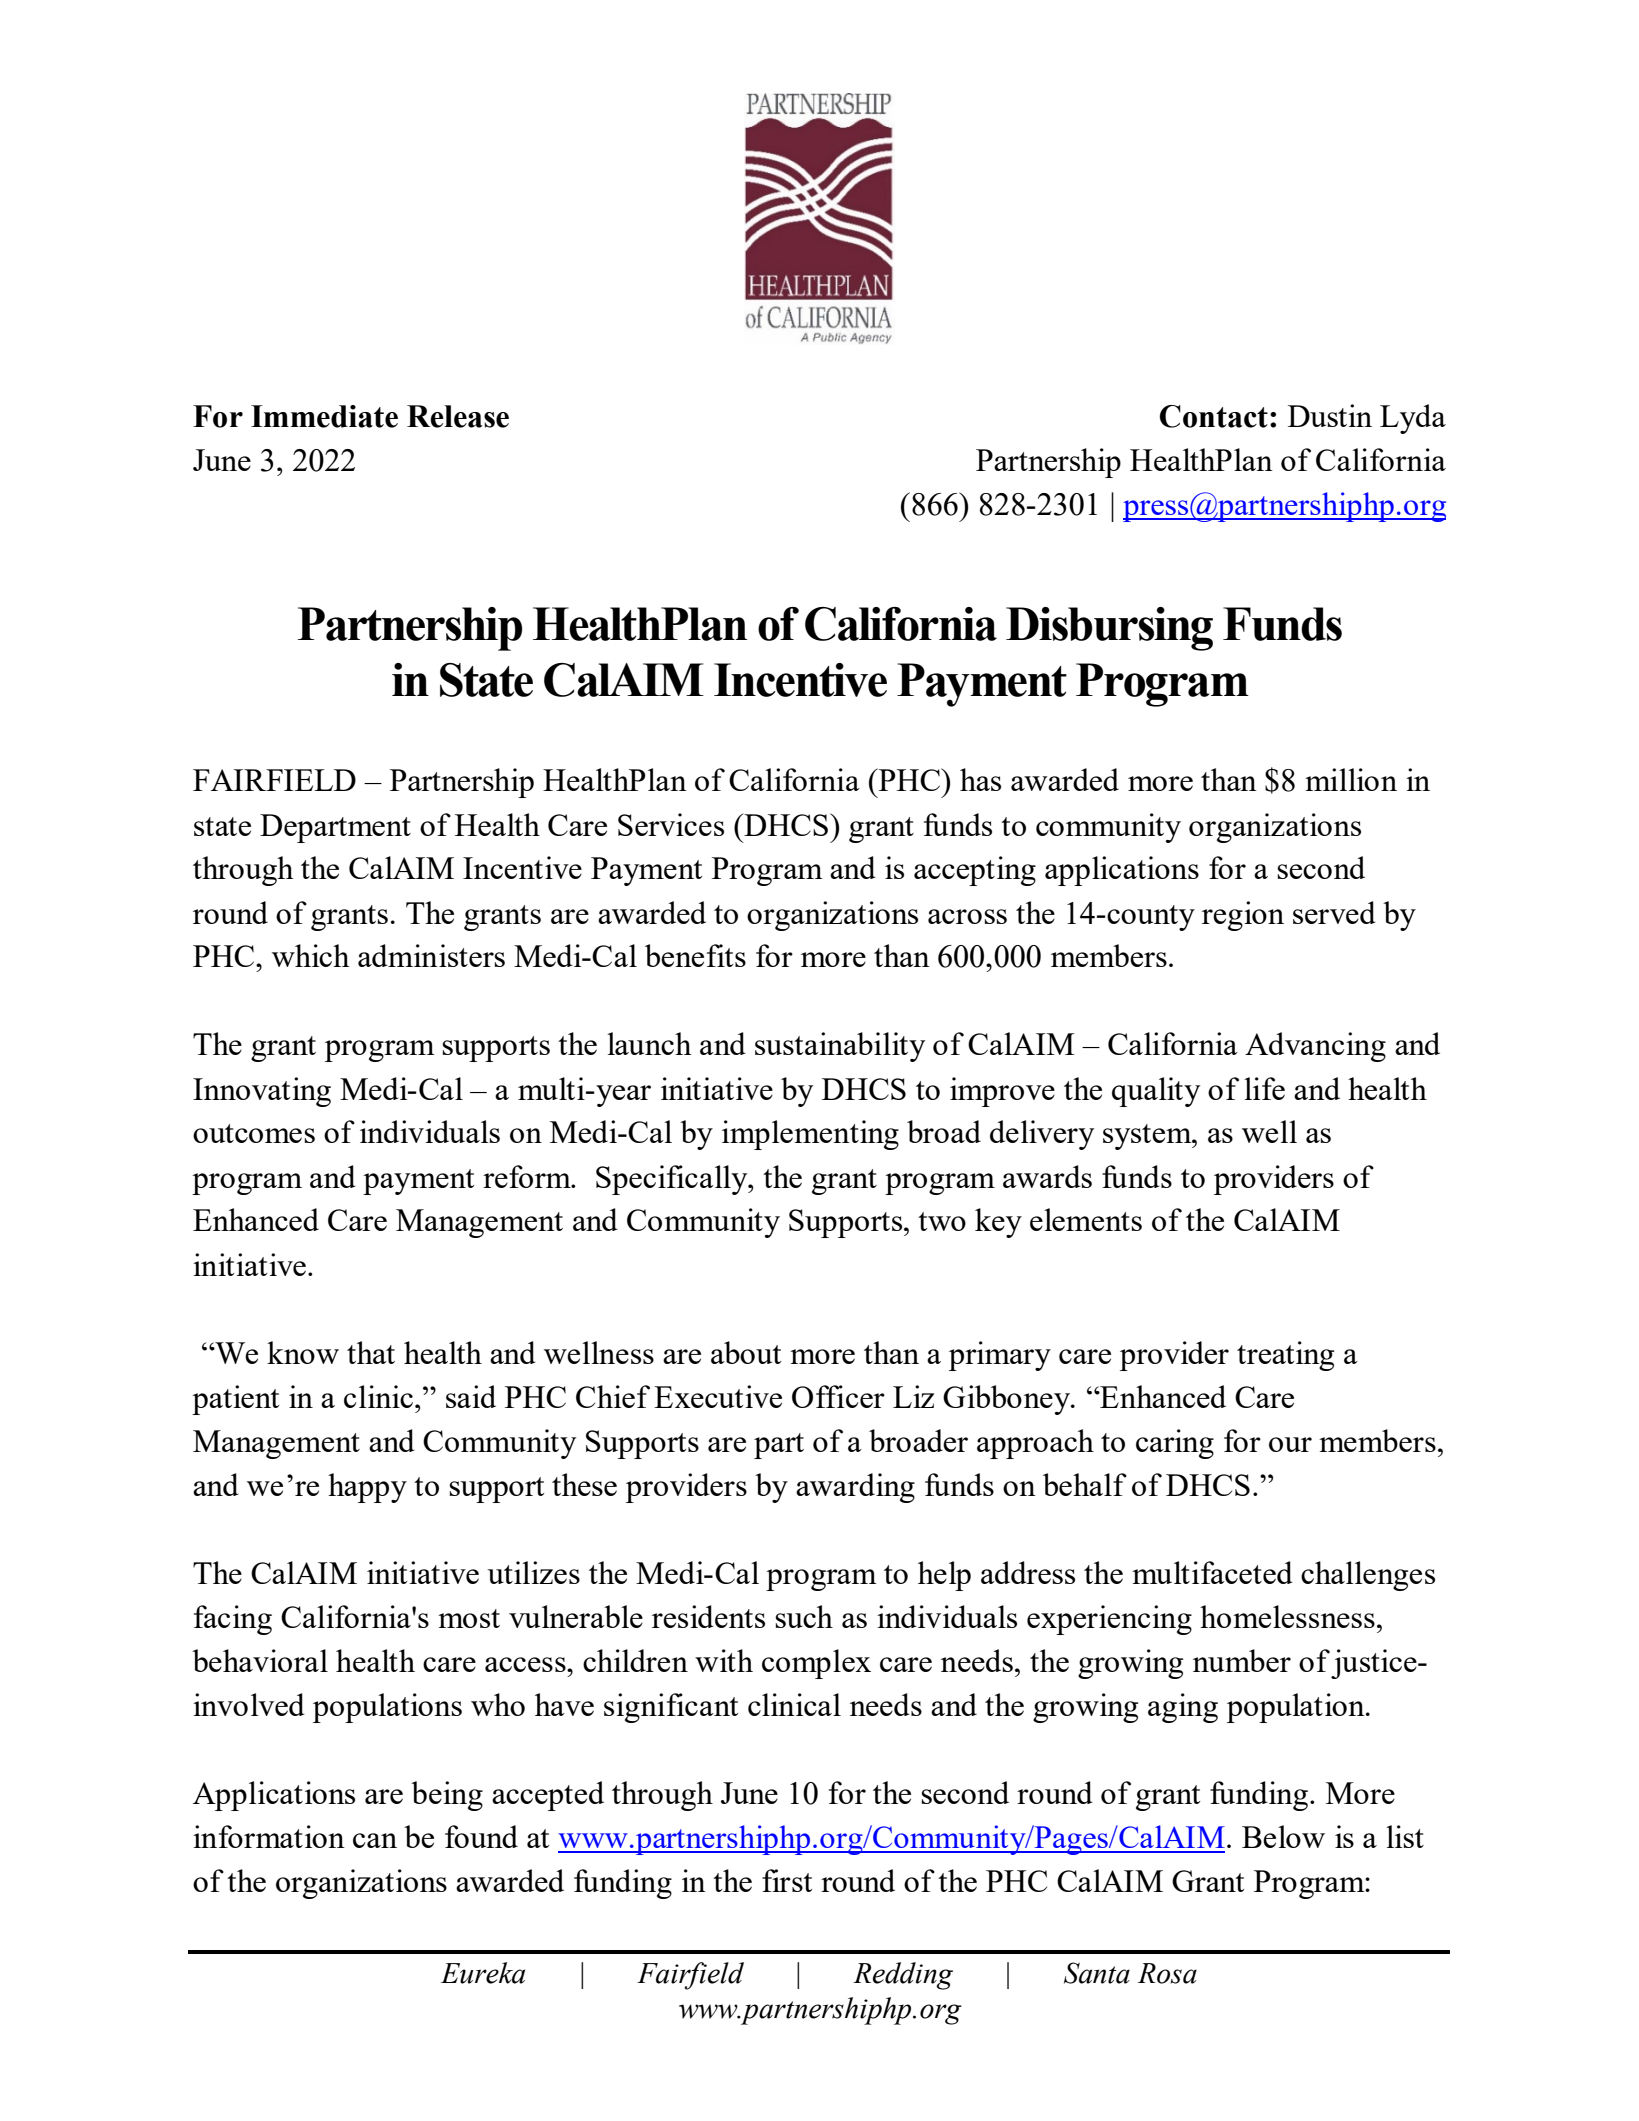 This screenshot has height=2121, width=1639. What do you see at coordinates (458, 416) in the screenshot?
I see `Release` at bounding box center [458, 416].
